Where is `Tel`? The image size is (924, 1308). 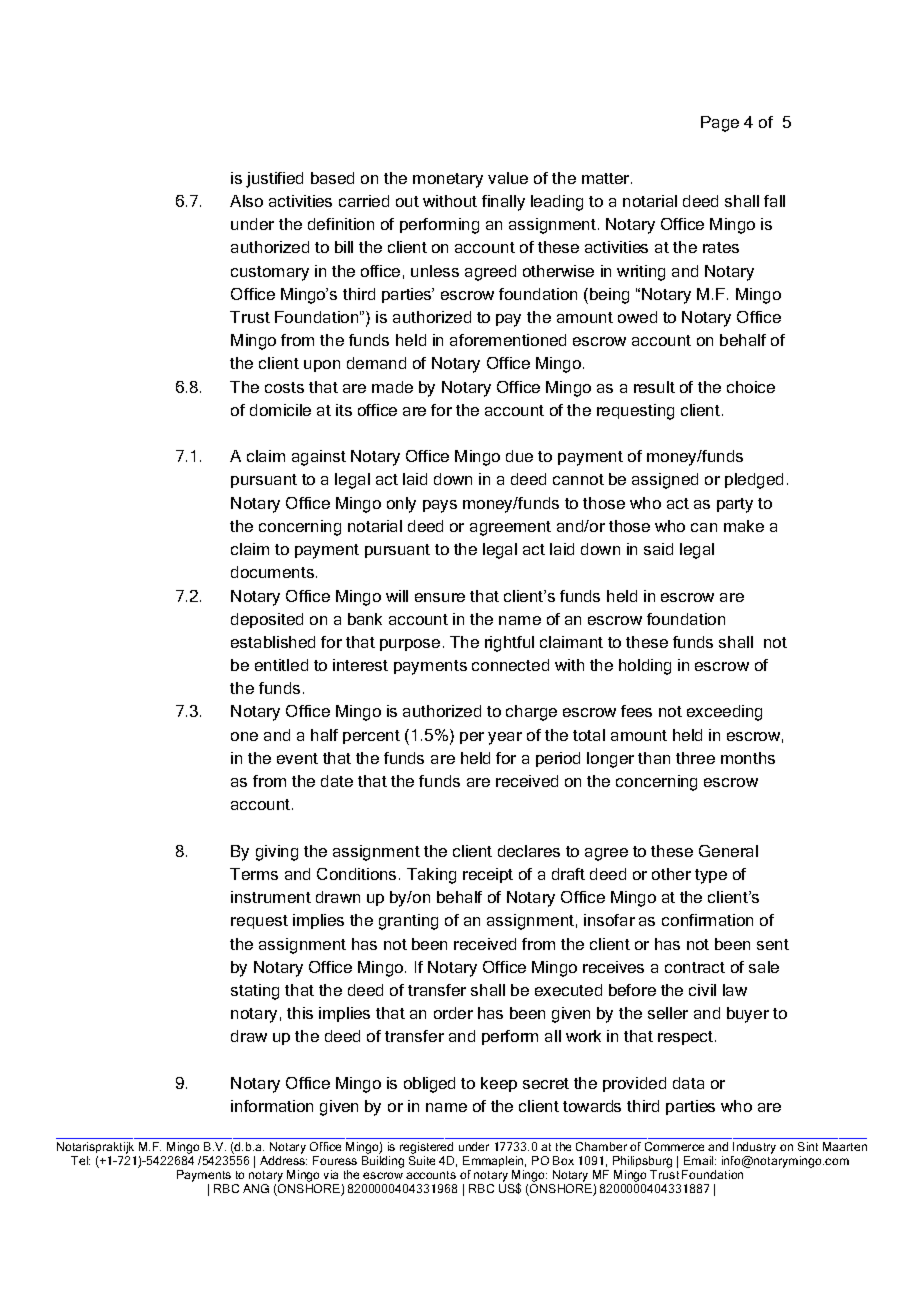
Tel is located at coordinates (80, 1160).
